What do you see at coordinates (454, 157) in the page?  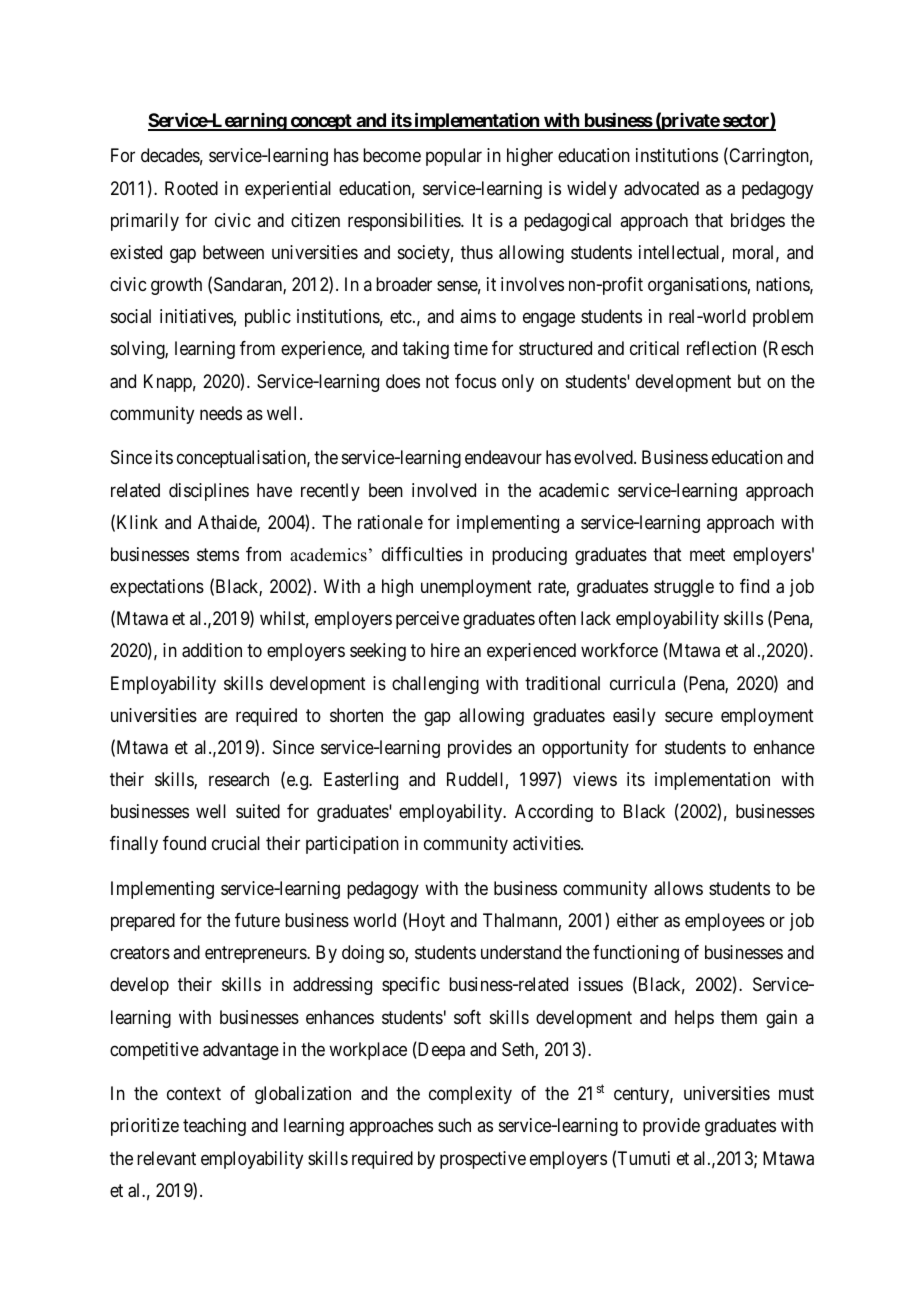 I see `popular` at bounding box center [454, 157].
